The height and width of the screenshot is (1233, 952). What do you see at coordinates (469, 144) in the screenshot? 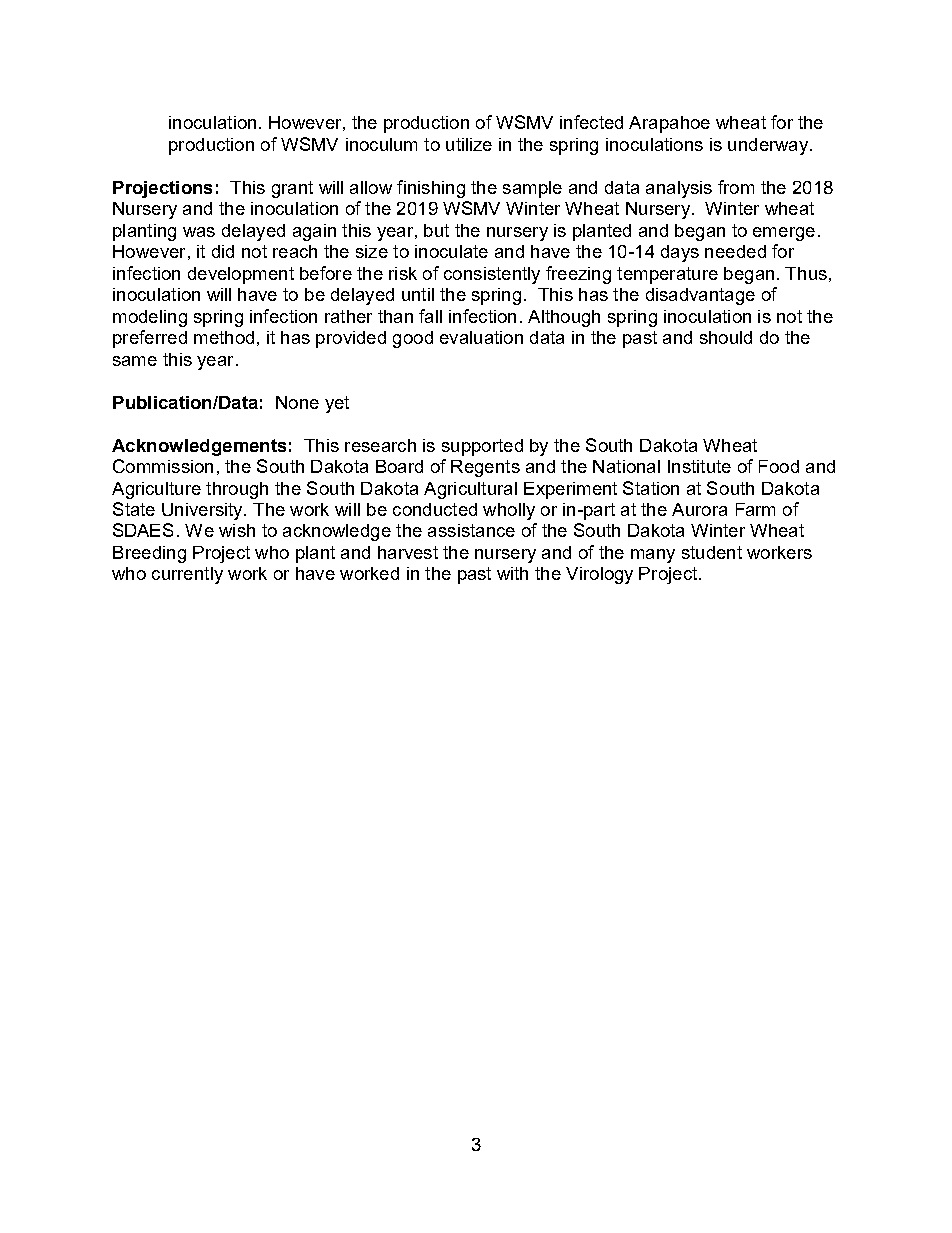
I see `utilize` at bounding box center [469, 144].
